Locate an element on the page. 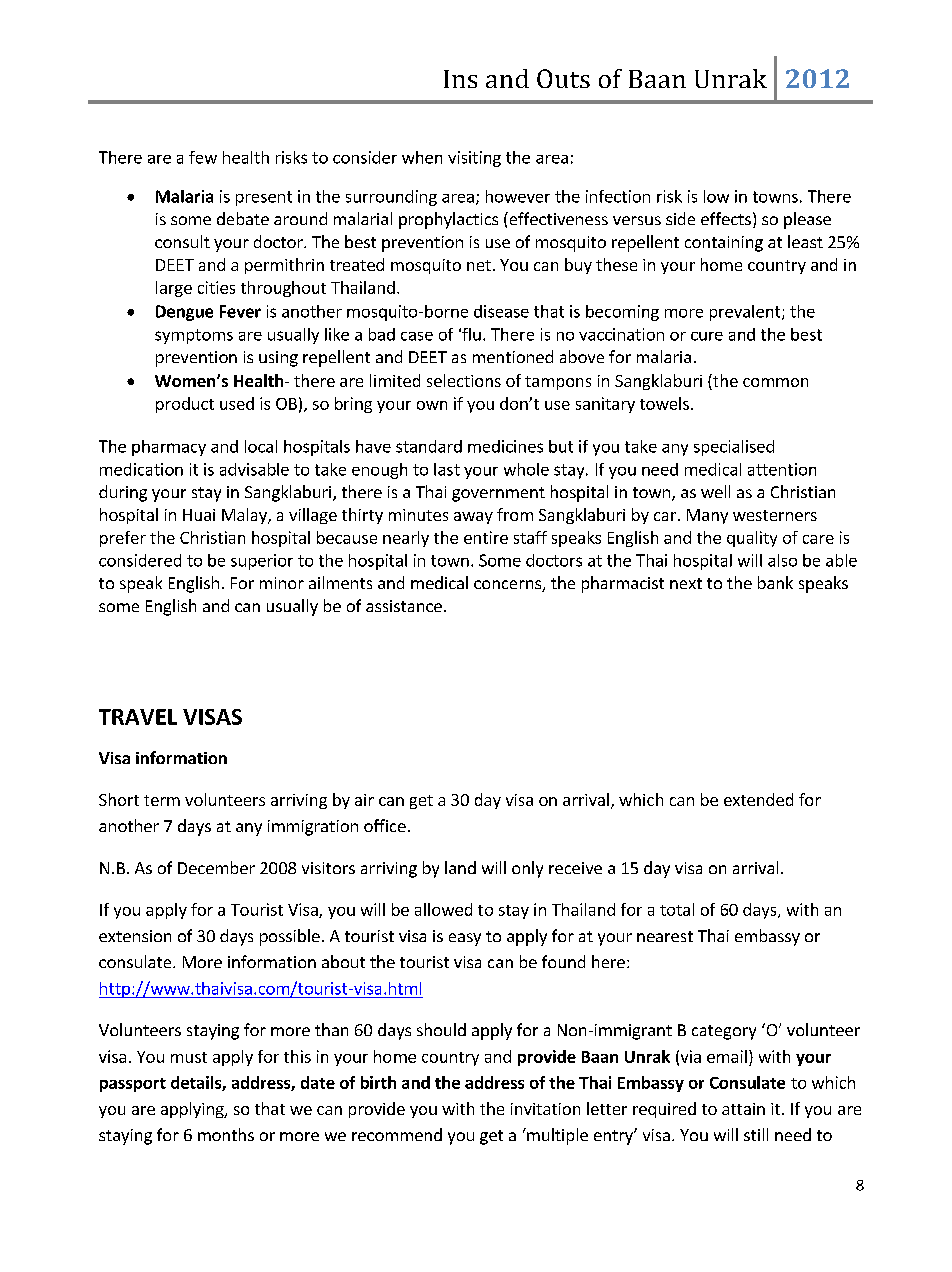 Image resolution: width=952 pixels, height=1272 pixels. Dengue is located at coordinates (184, 313).
